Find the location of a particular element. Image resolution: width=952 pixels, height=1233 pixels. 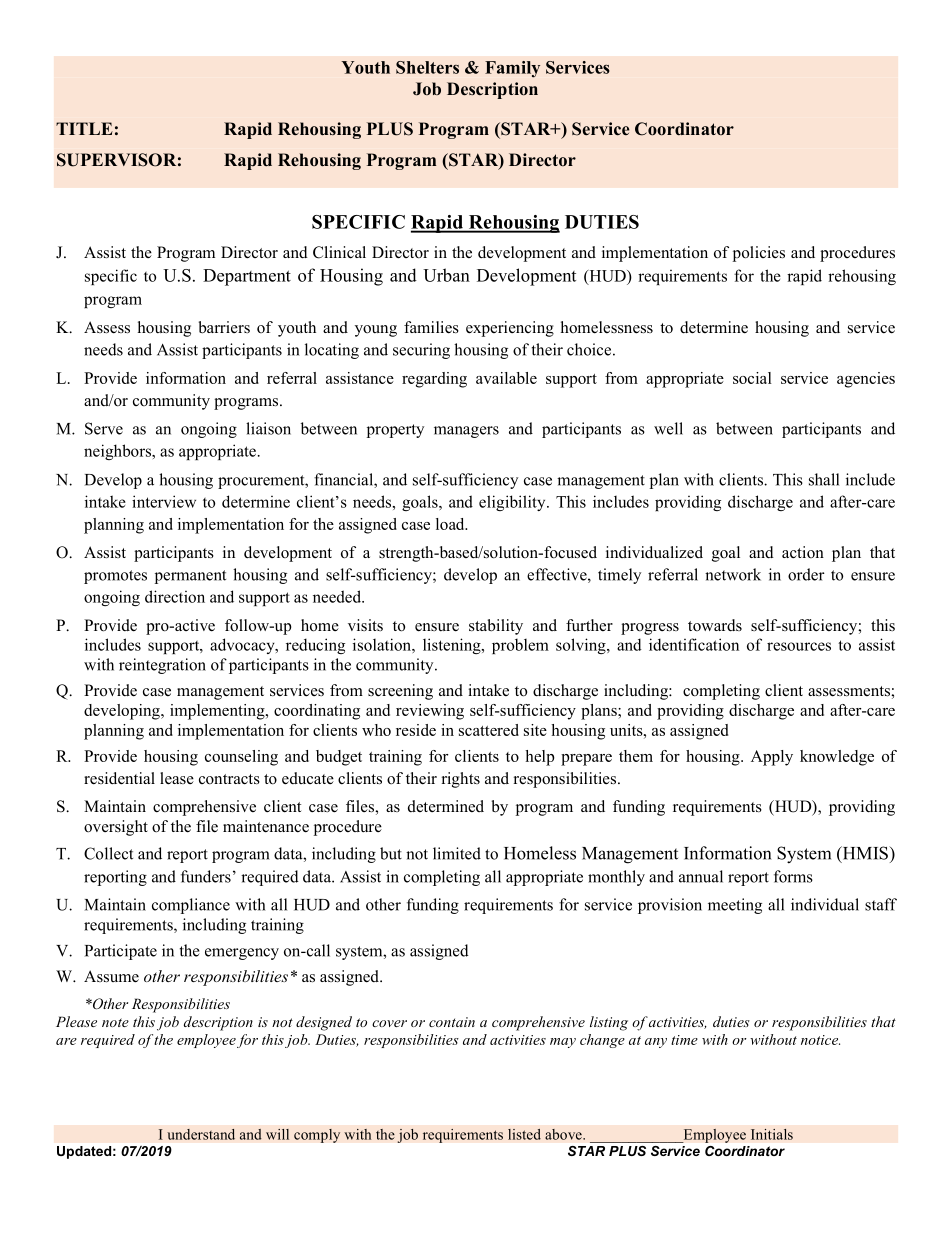

understand is located at coordinates (201, 1134).
